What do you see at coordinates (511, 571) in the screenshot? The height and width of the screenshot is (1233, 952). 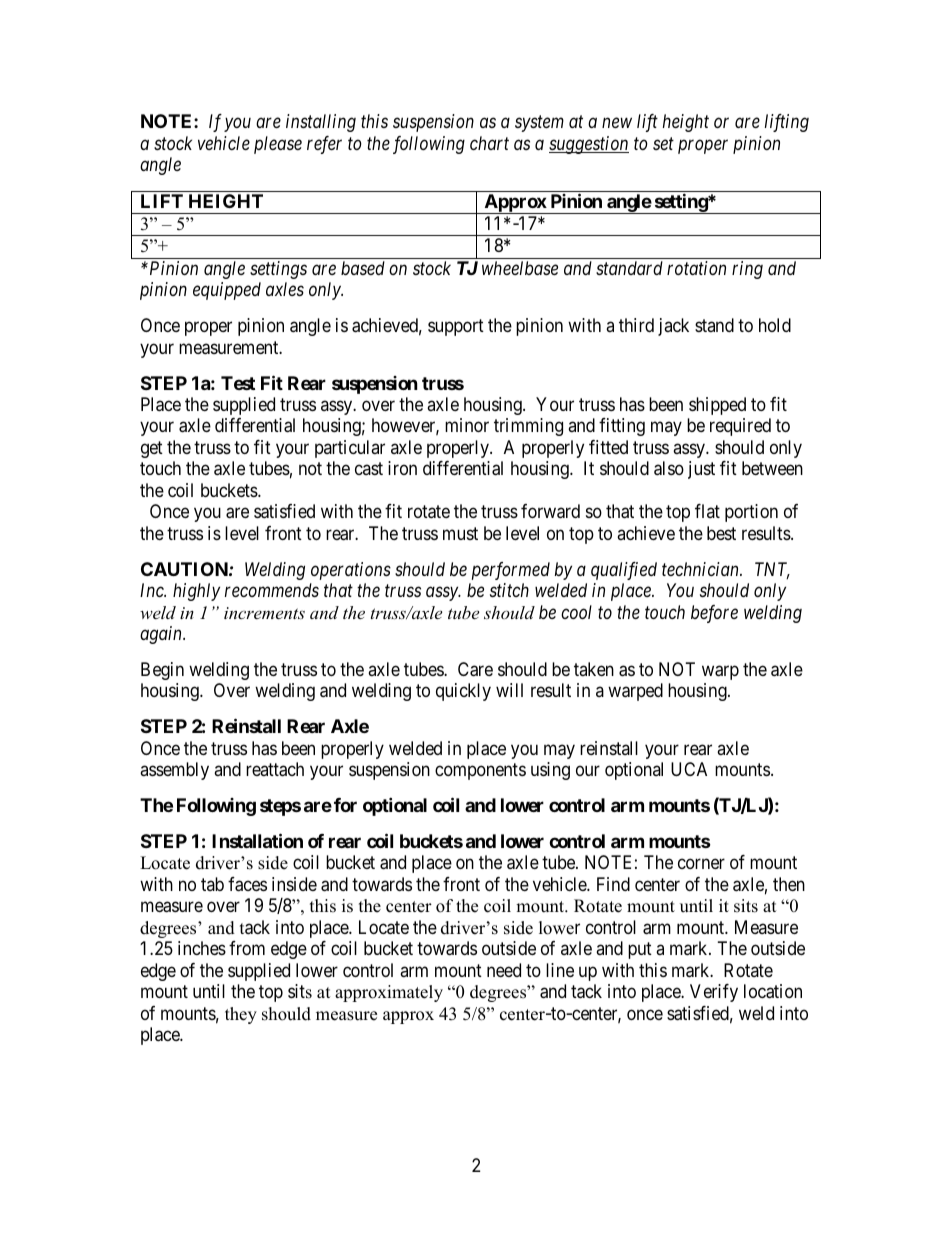 I see `performed` at bounding box center [511, 571].
